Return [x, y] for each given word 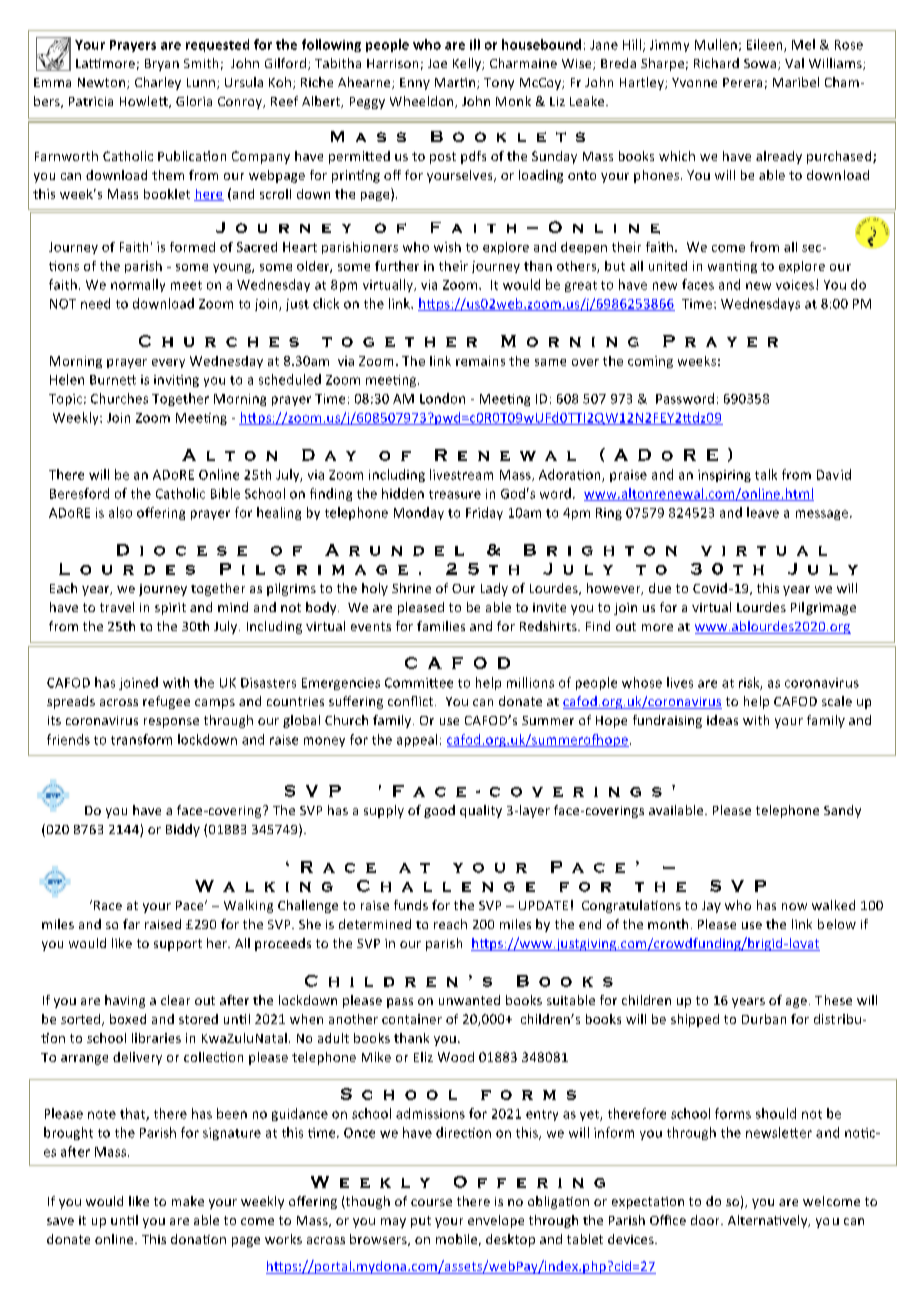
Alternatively [769, 1221]
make [188, 1201]
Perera [742, 82]
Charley [158, 83]
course [431, 1202]
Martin [456, 83]
